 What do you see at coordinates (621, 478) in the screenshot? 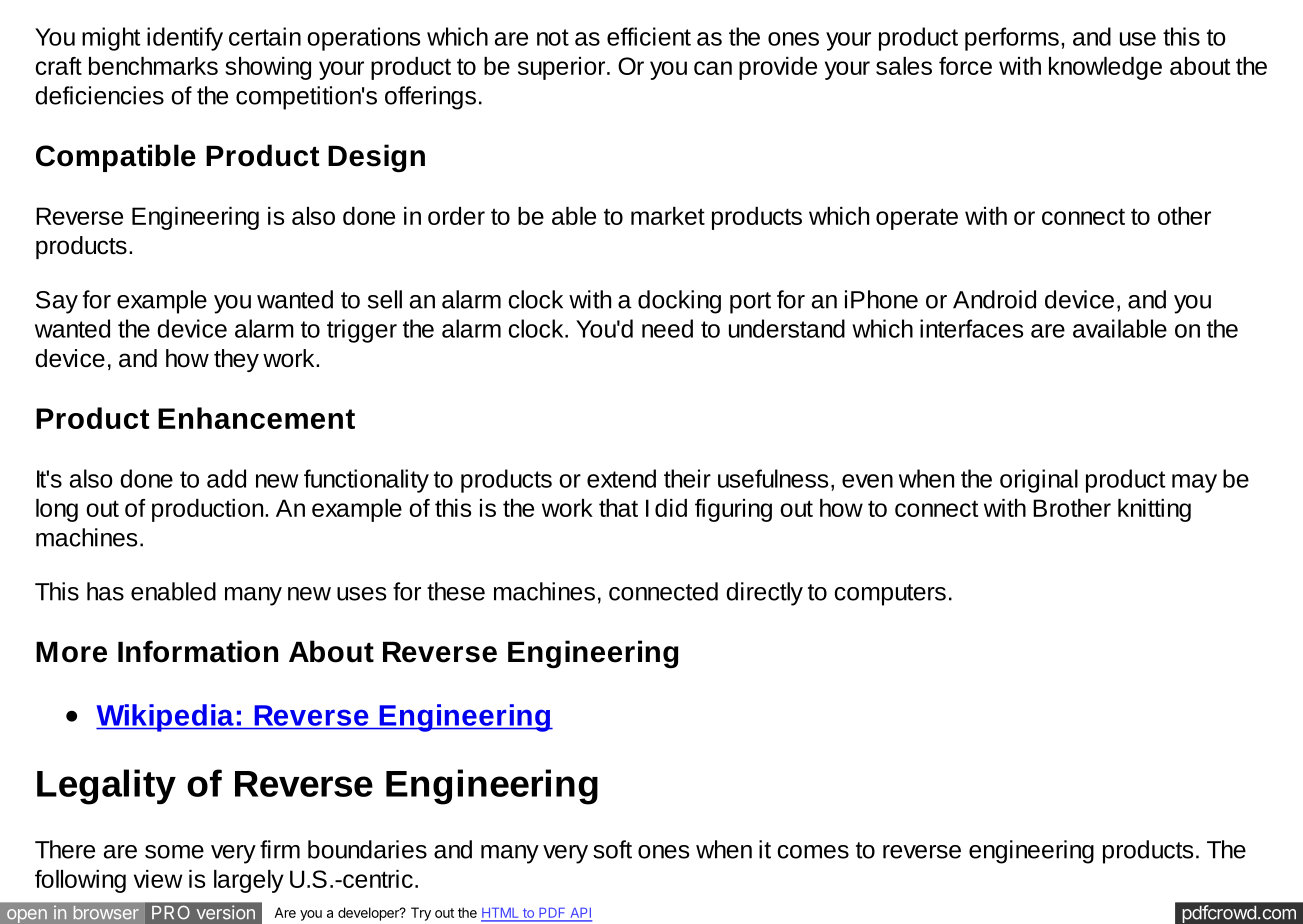
I see `extend` at bounding box center [621, 478].
